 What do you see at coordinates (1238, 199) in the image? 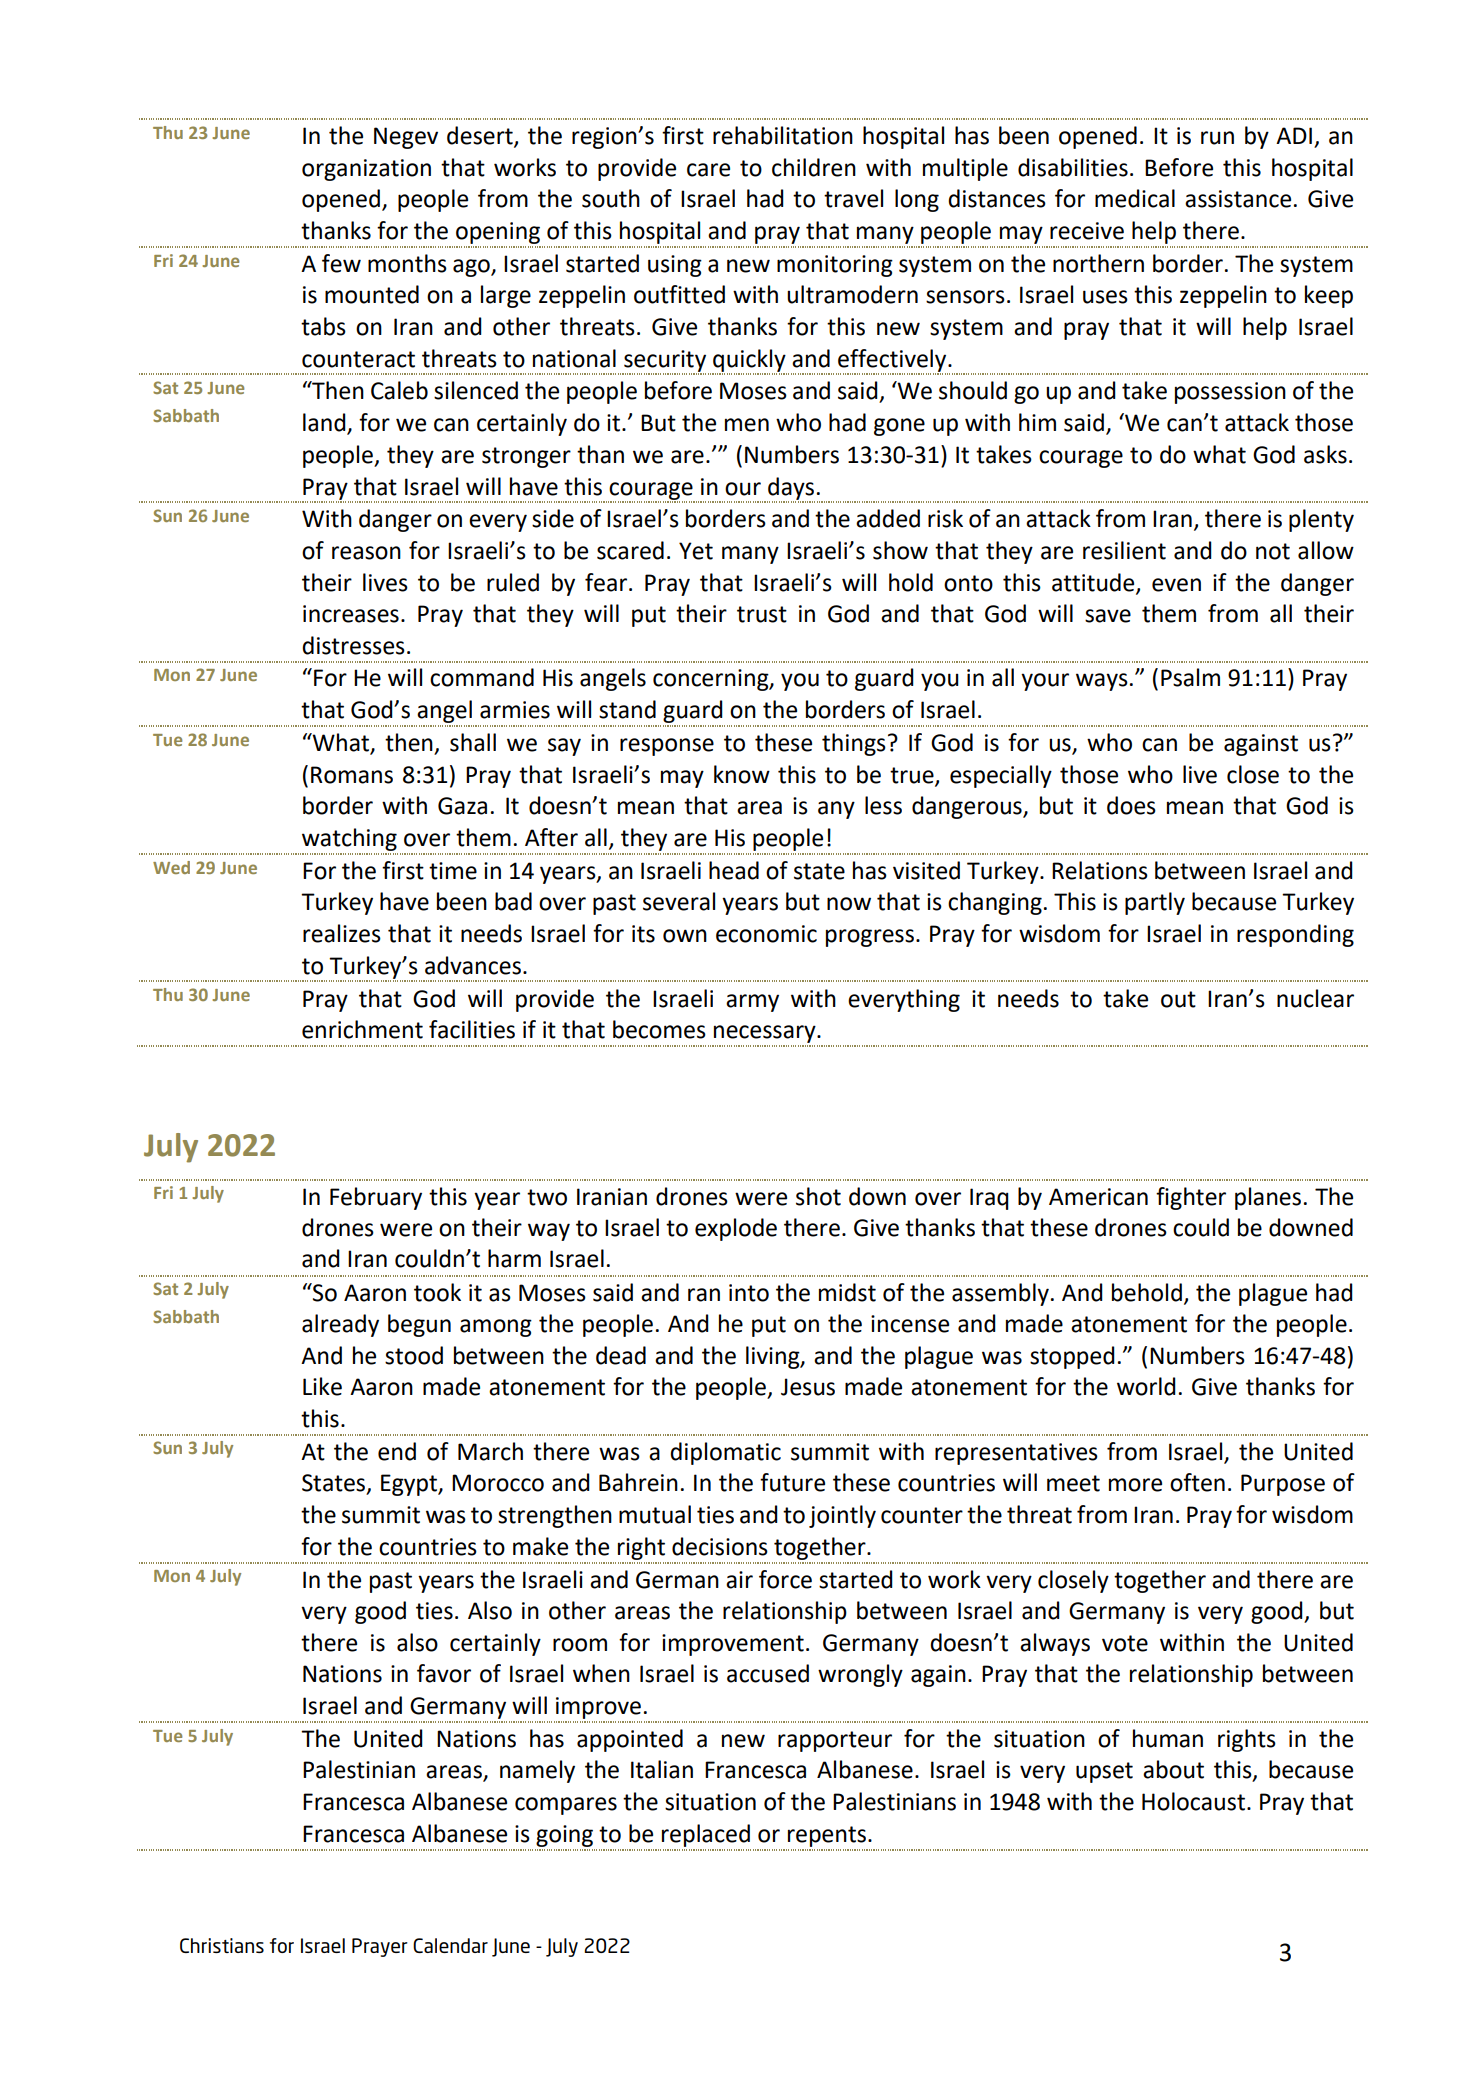
I see `assistance` at bounding box center [1238, 199].
